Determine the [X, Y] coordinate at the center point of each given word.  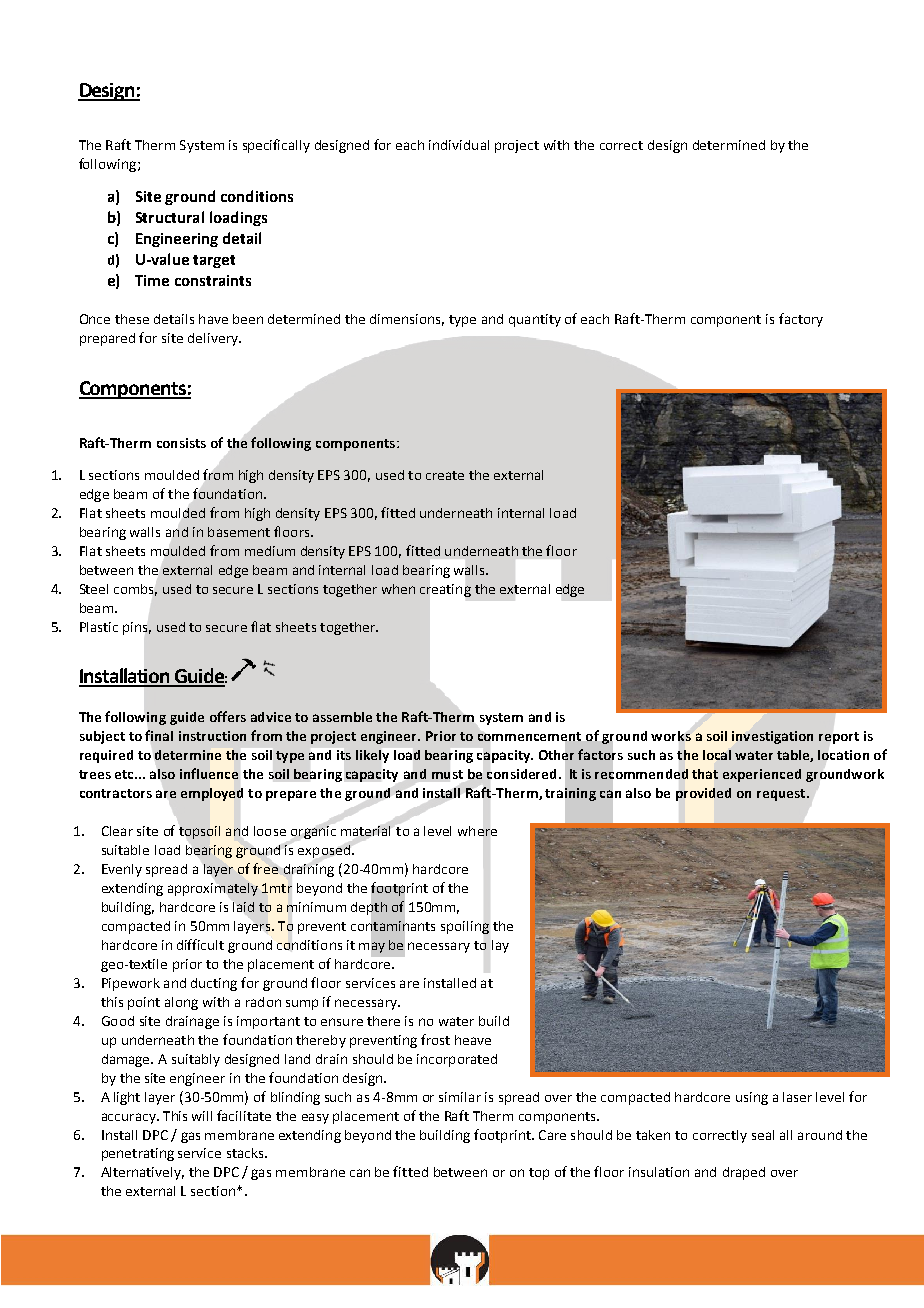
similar [460, 1097]
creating [445, 590]
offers [228, 716]
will [202, 1116]
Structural [170, 217]
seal [763, 1135]
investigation [772, 737]
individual [459, 145]
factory [801, 320]
